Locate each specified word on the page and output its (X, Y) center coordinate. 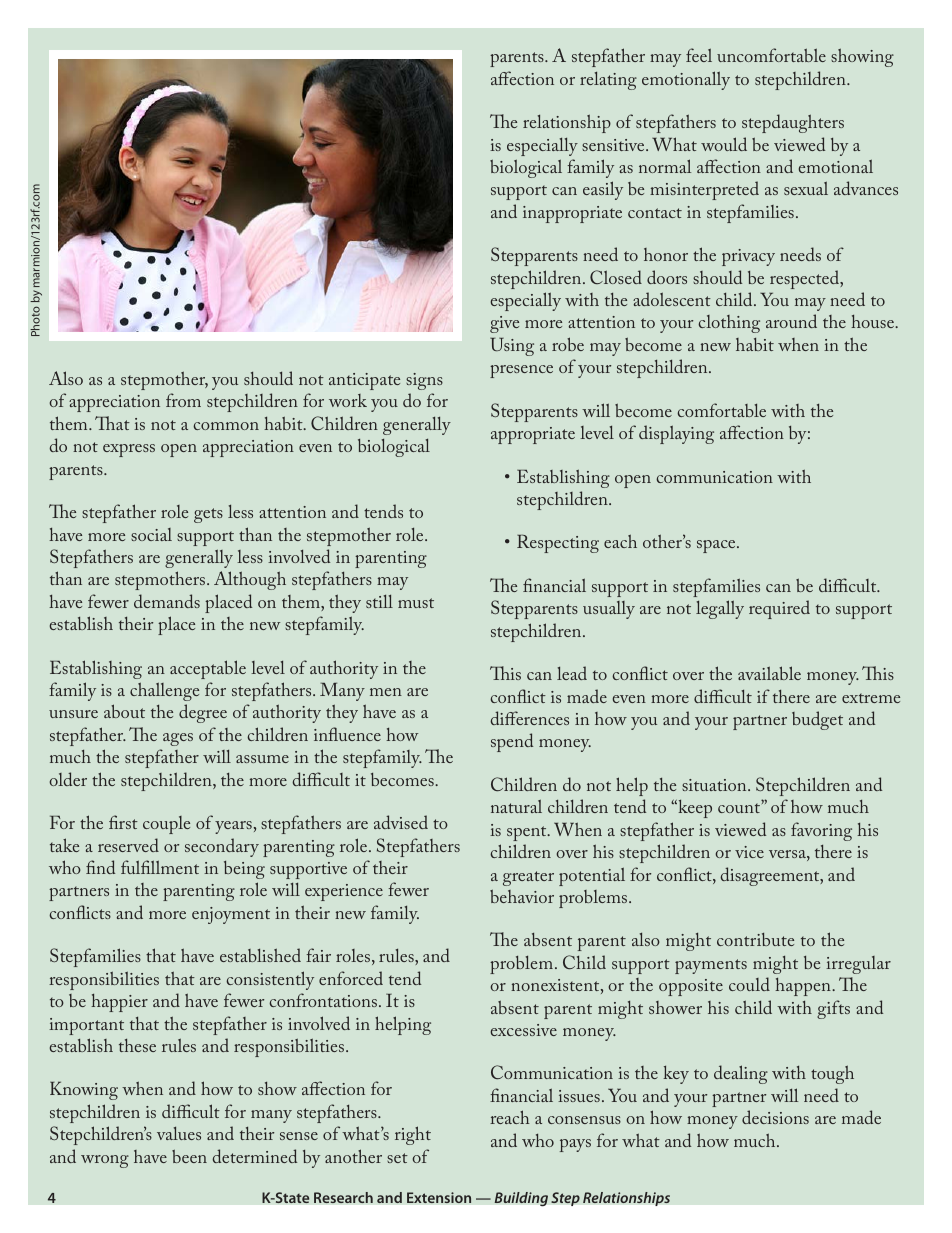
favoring (821, 831)
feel (699, 55)
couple (166, 825)
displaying (676, 434)
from (183, 400)
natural (516, 806)
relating (608, 81)
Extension (439, 1197)
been (189, 1156)
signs (424, 381)
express (129, 450)
